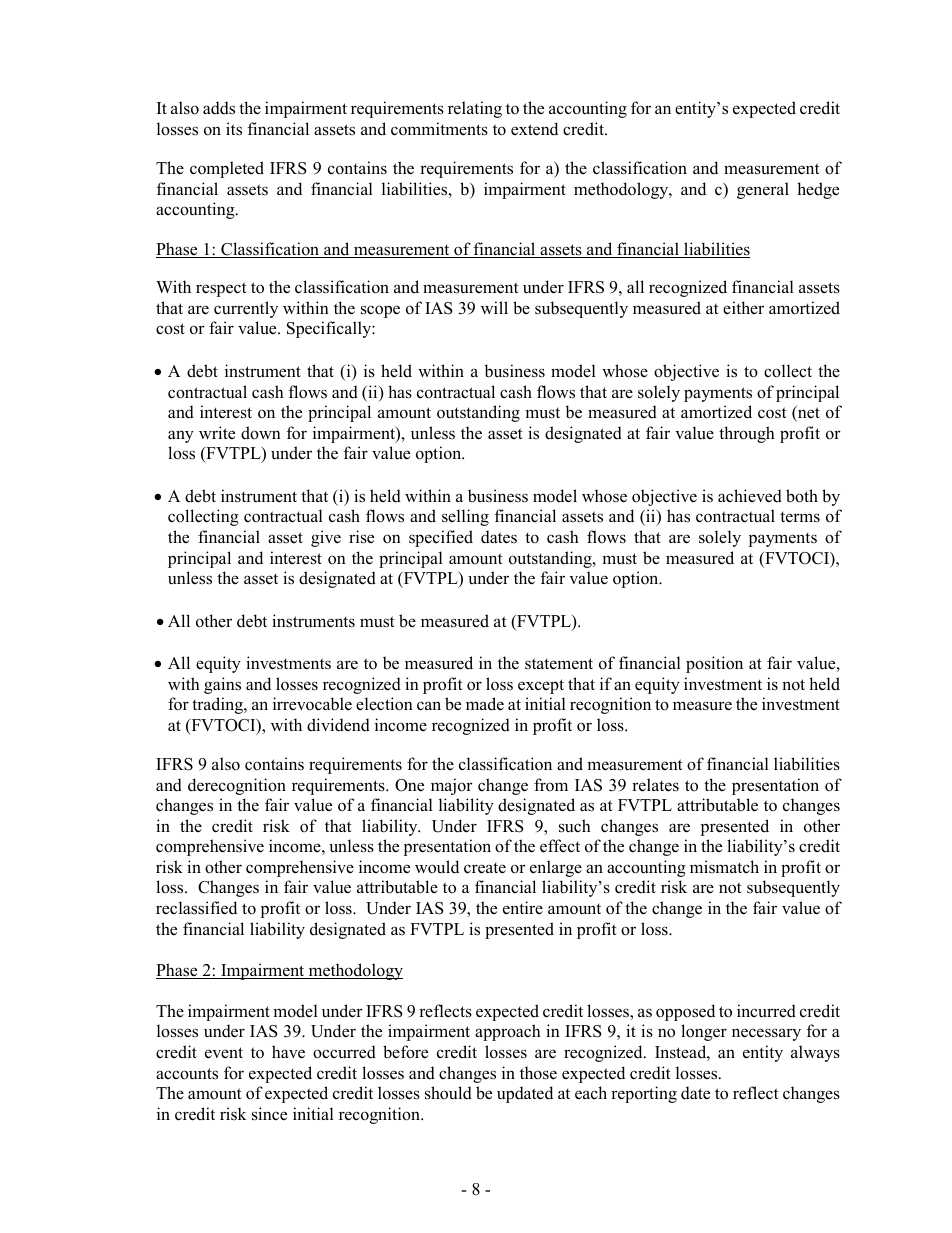  Describe the element at coordinates (222, 685) in the screenshot. I see `gains` at that location.
